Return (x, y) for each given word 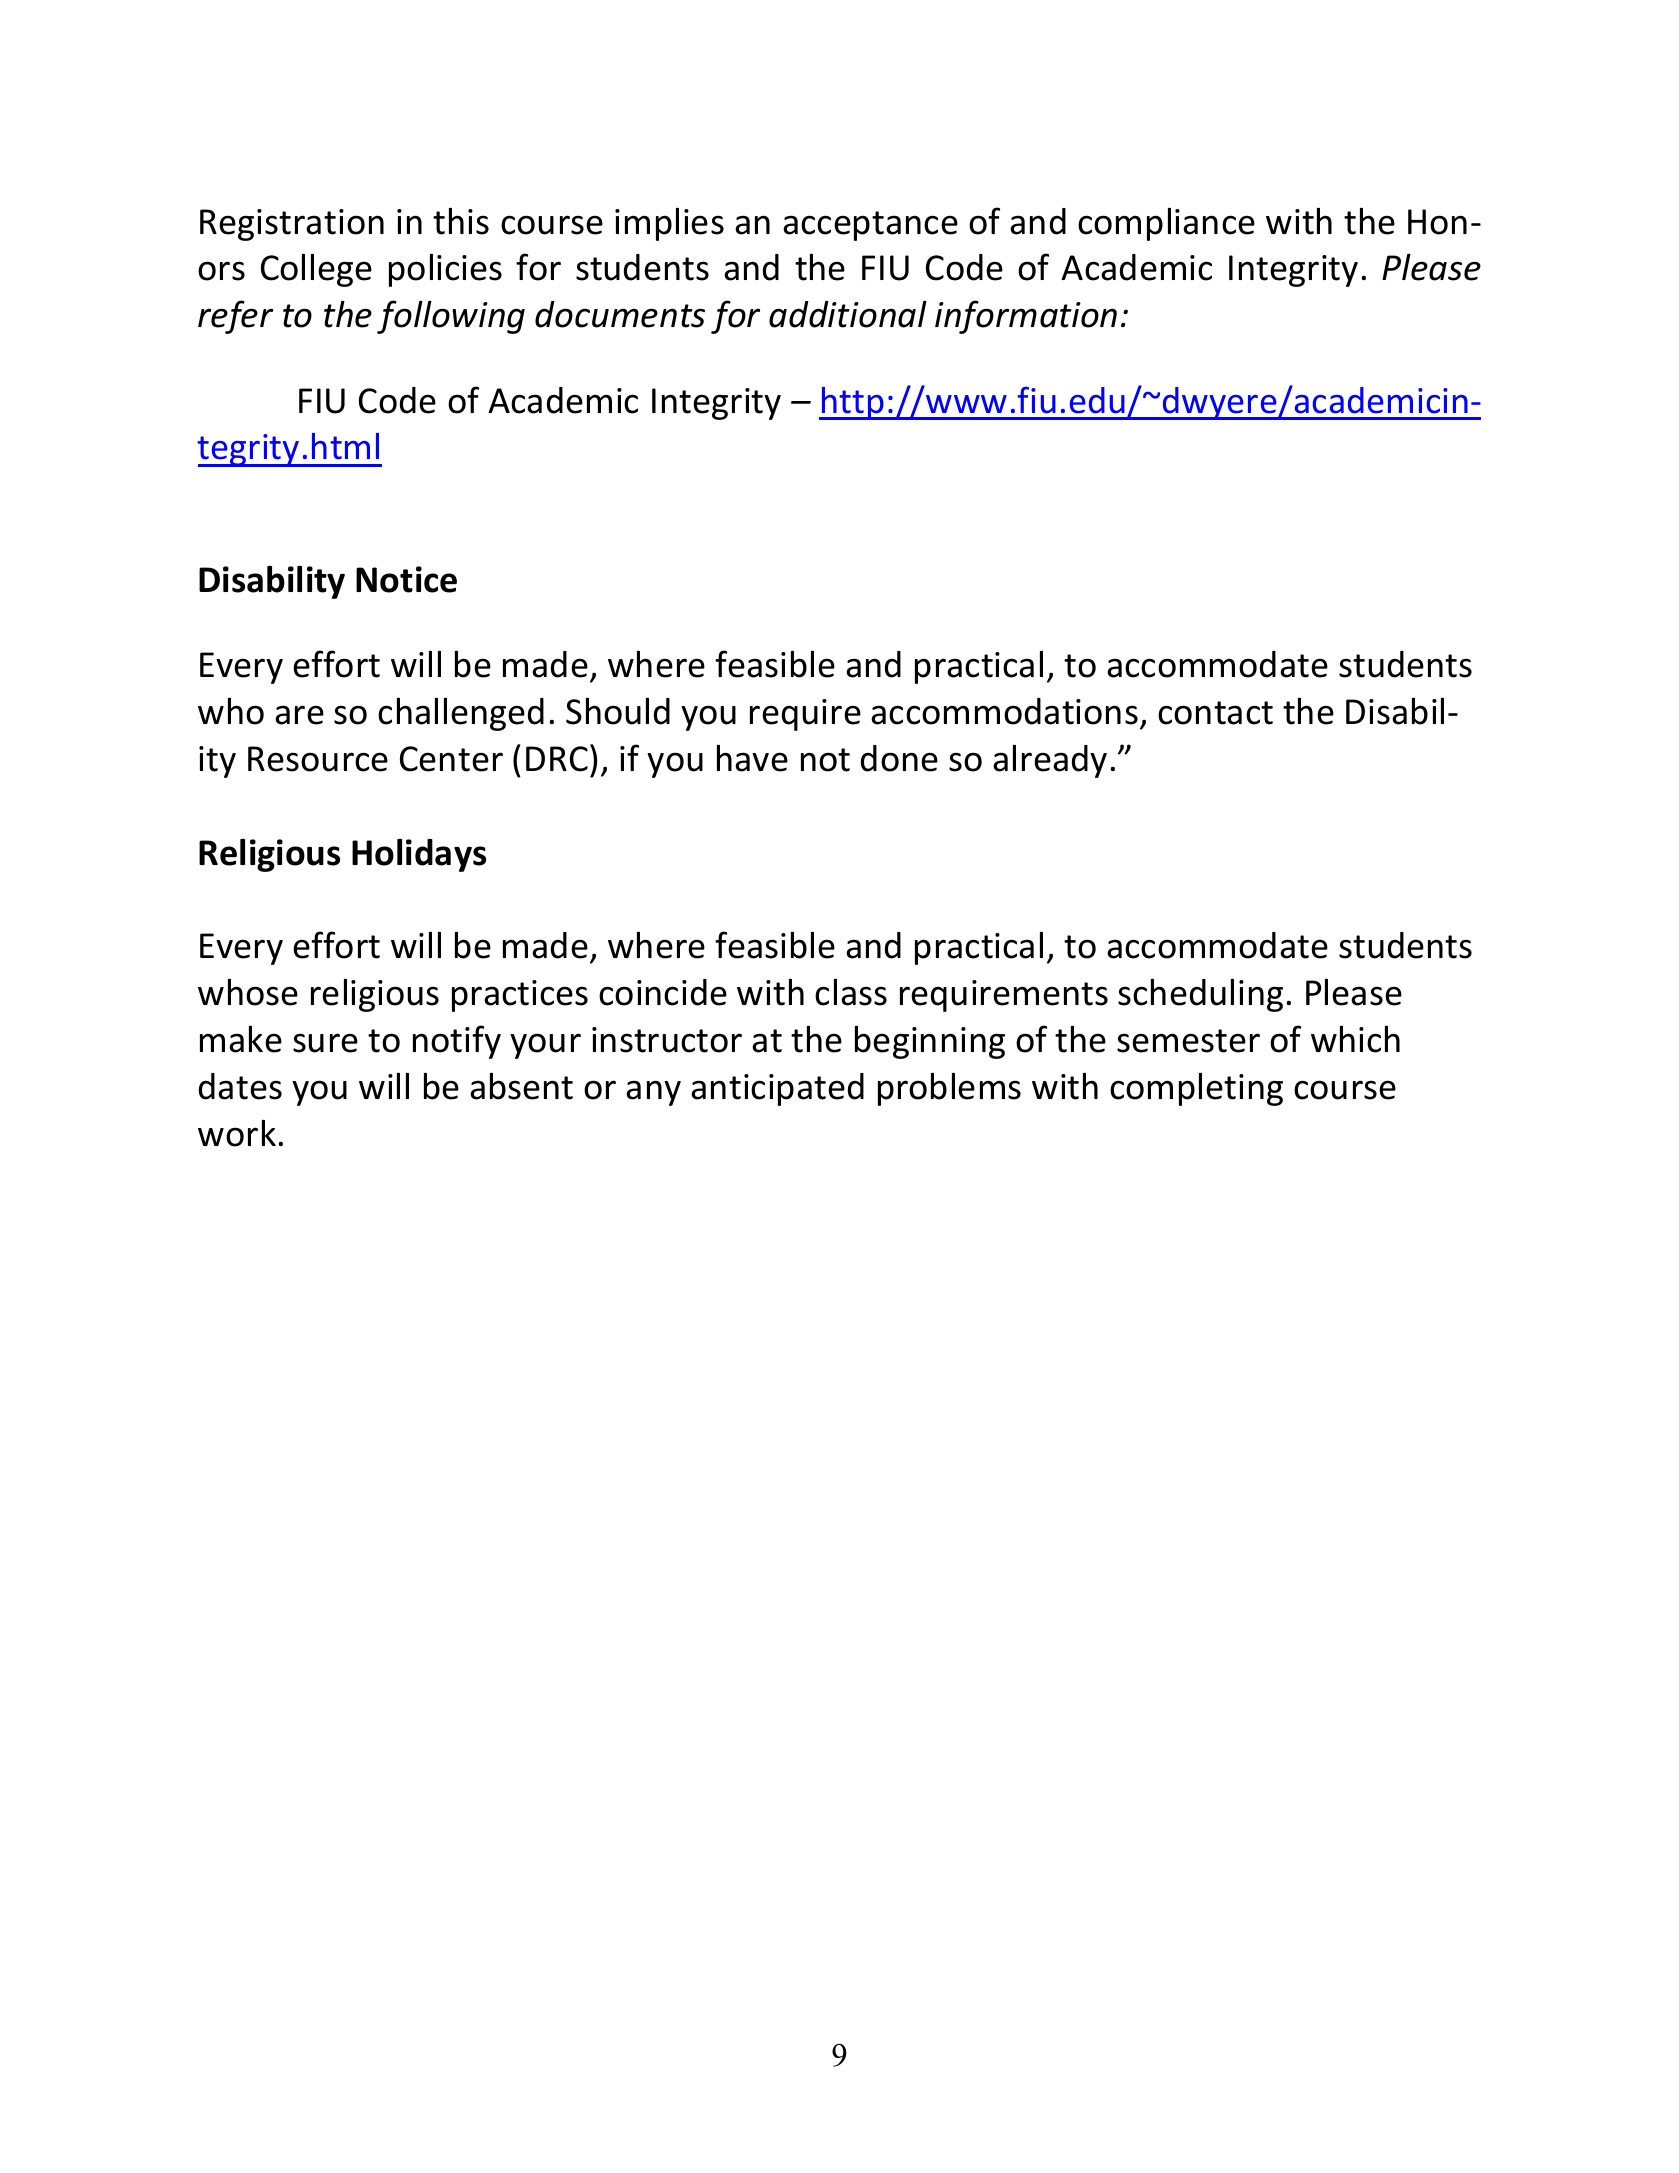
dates (240, 1086)
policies (445, 270)
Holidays (419, 855)
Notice (406, 579)
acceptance (870, 226)
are (299, 715)
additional (848, 314)
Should (618, 711)
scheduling (1200, 995)
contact (1215, 713)
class (851, 992)
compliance (1166, 224)
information (1026, 317)
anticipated (777, 1089)
